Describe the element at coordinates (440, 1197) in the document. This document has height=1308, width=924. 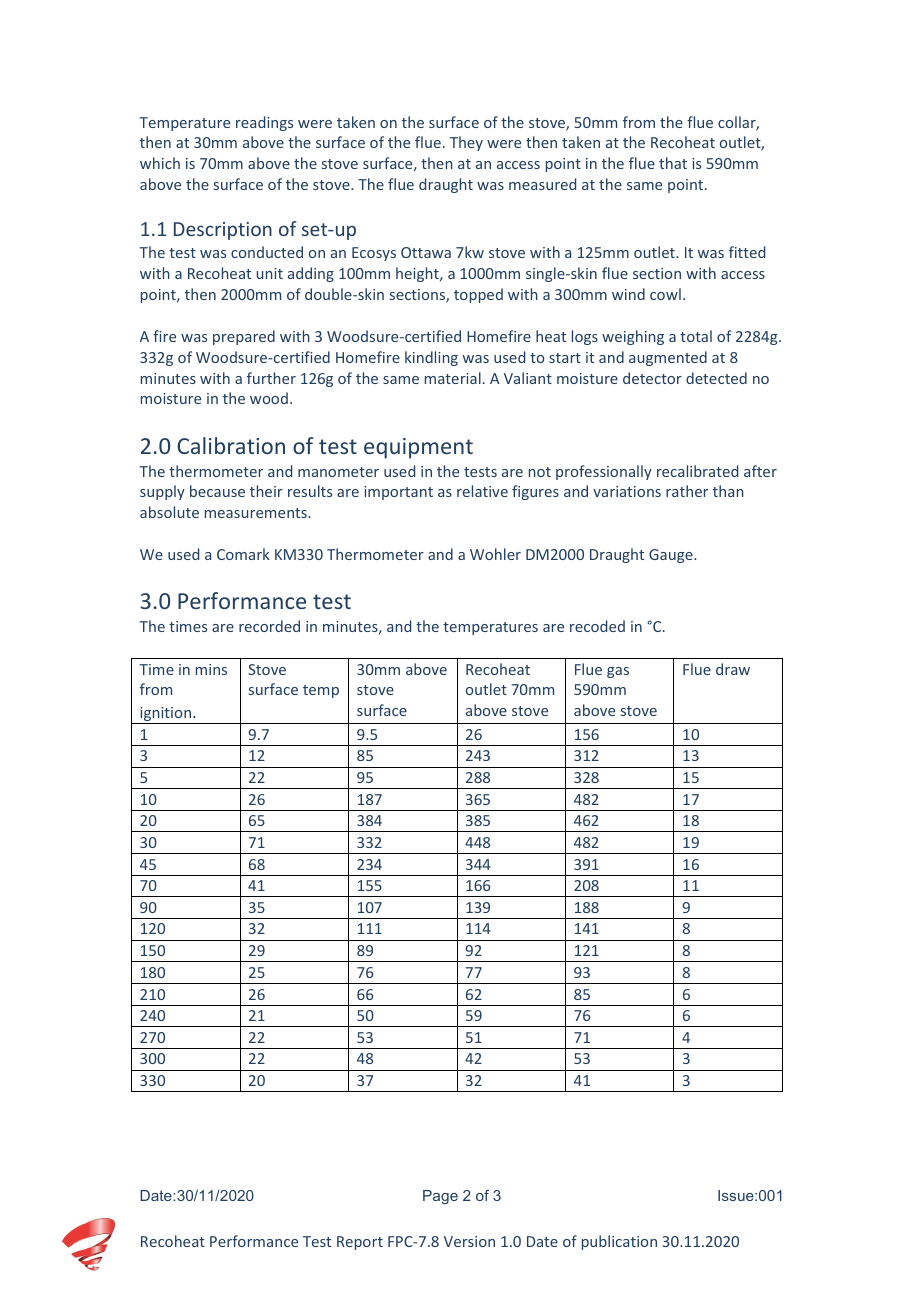
I see `Page` at that location.
